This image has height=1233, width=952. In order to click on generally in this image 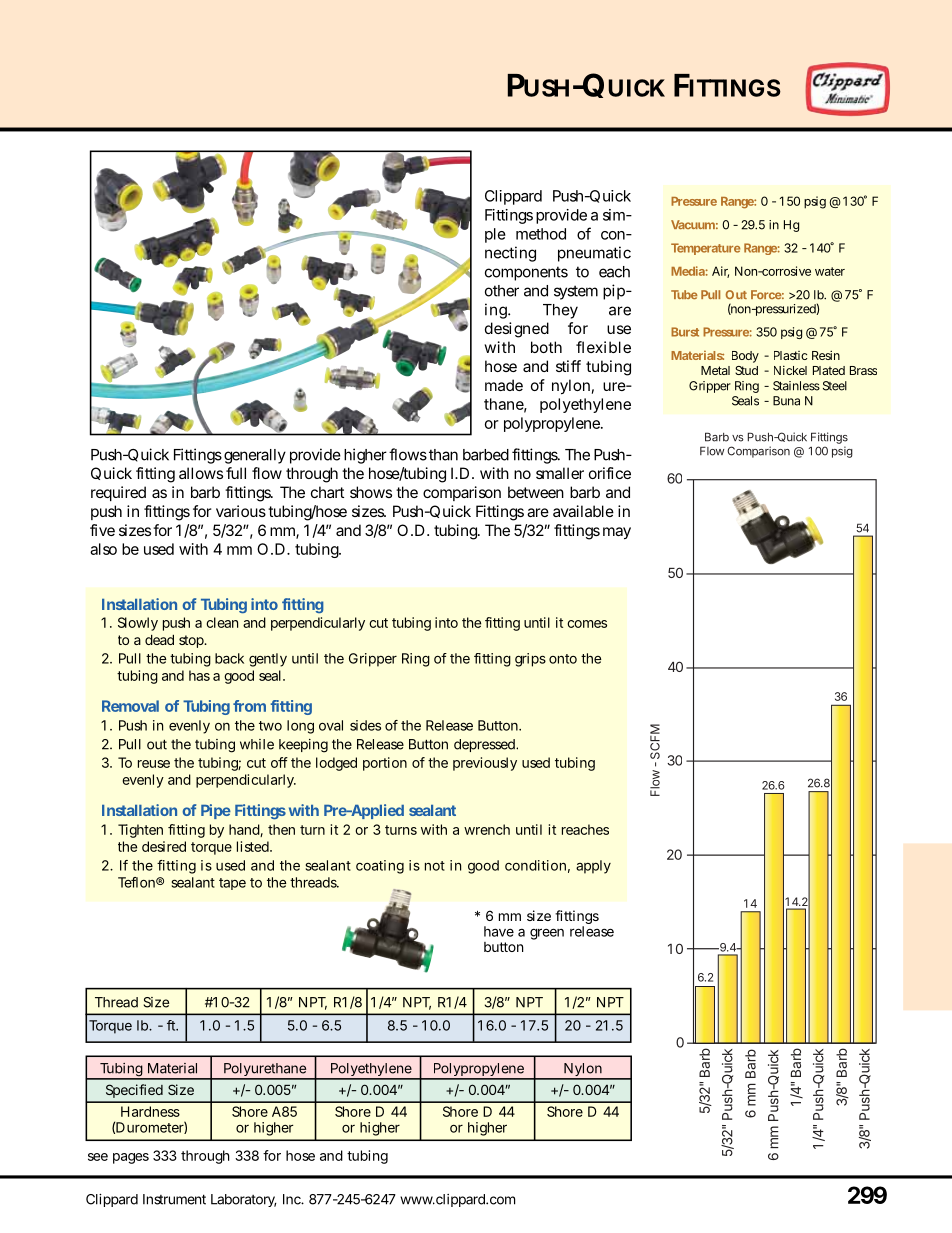, I will do `click(255, 456)`.
